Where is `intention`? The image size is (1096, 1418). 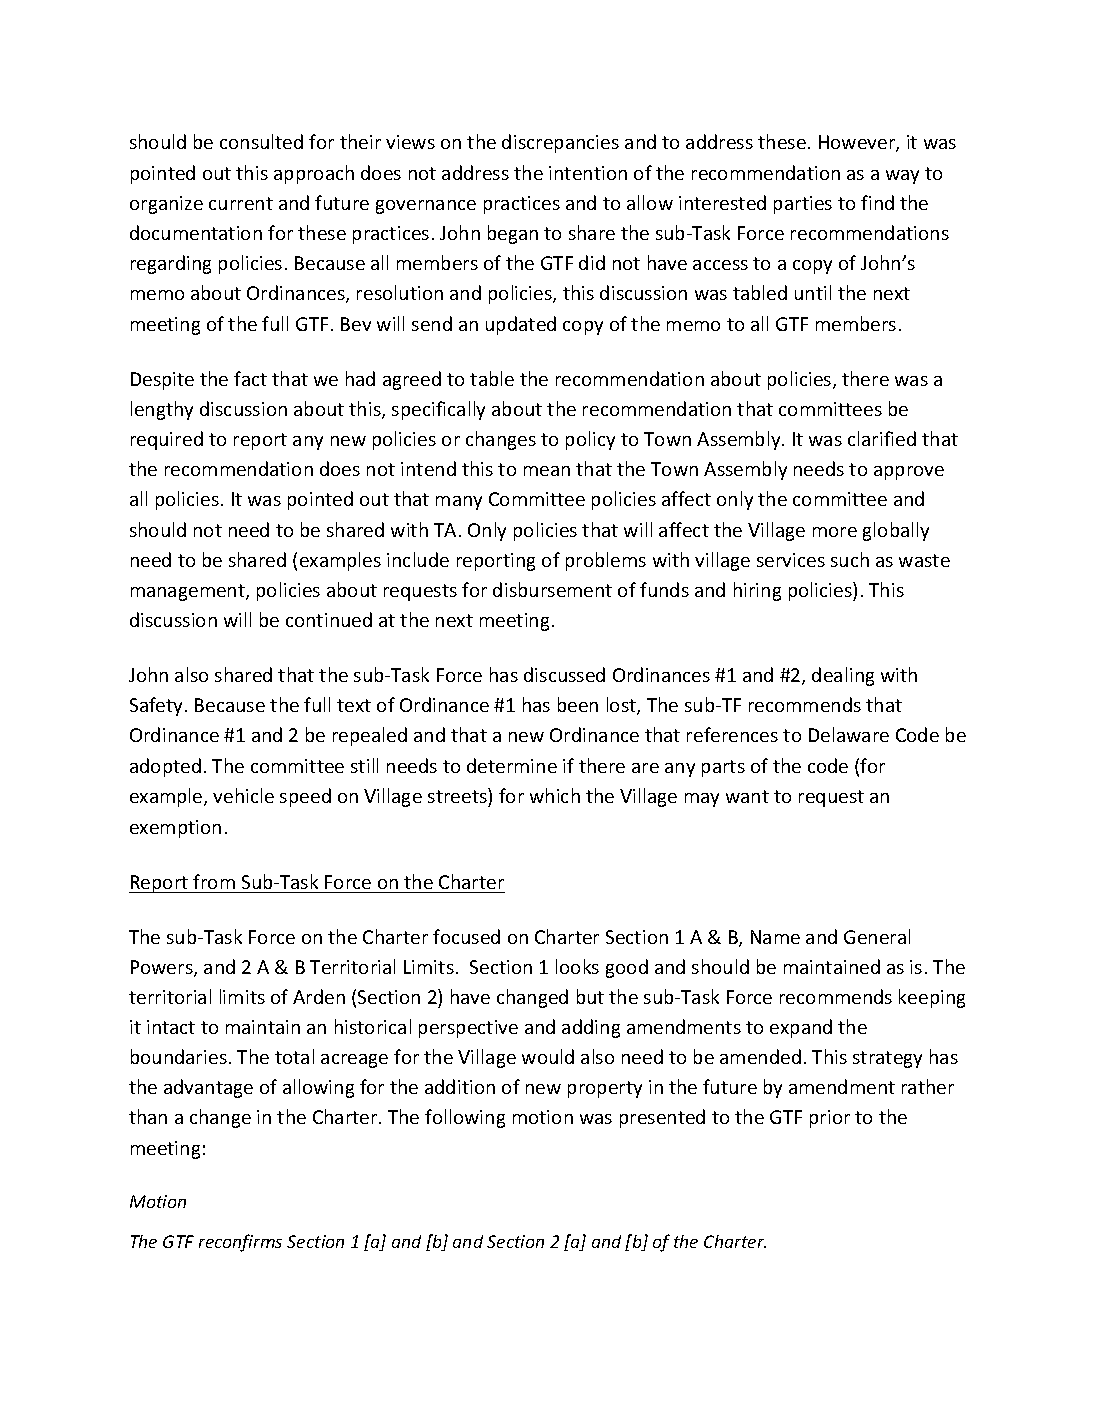
intention is located at coordinates (588, 173).
